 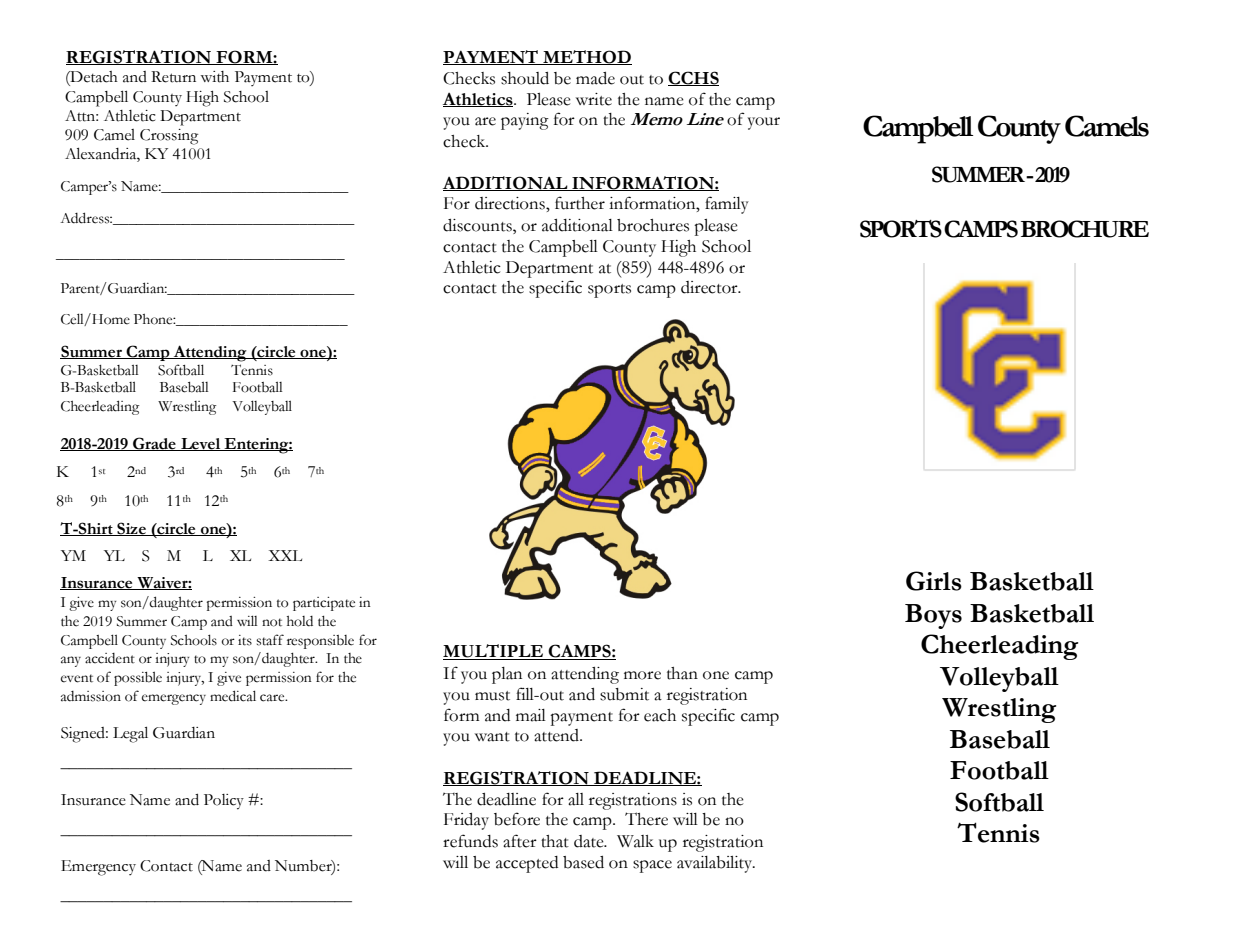 I want to click on your, so click(x=764, y=123).
